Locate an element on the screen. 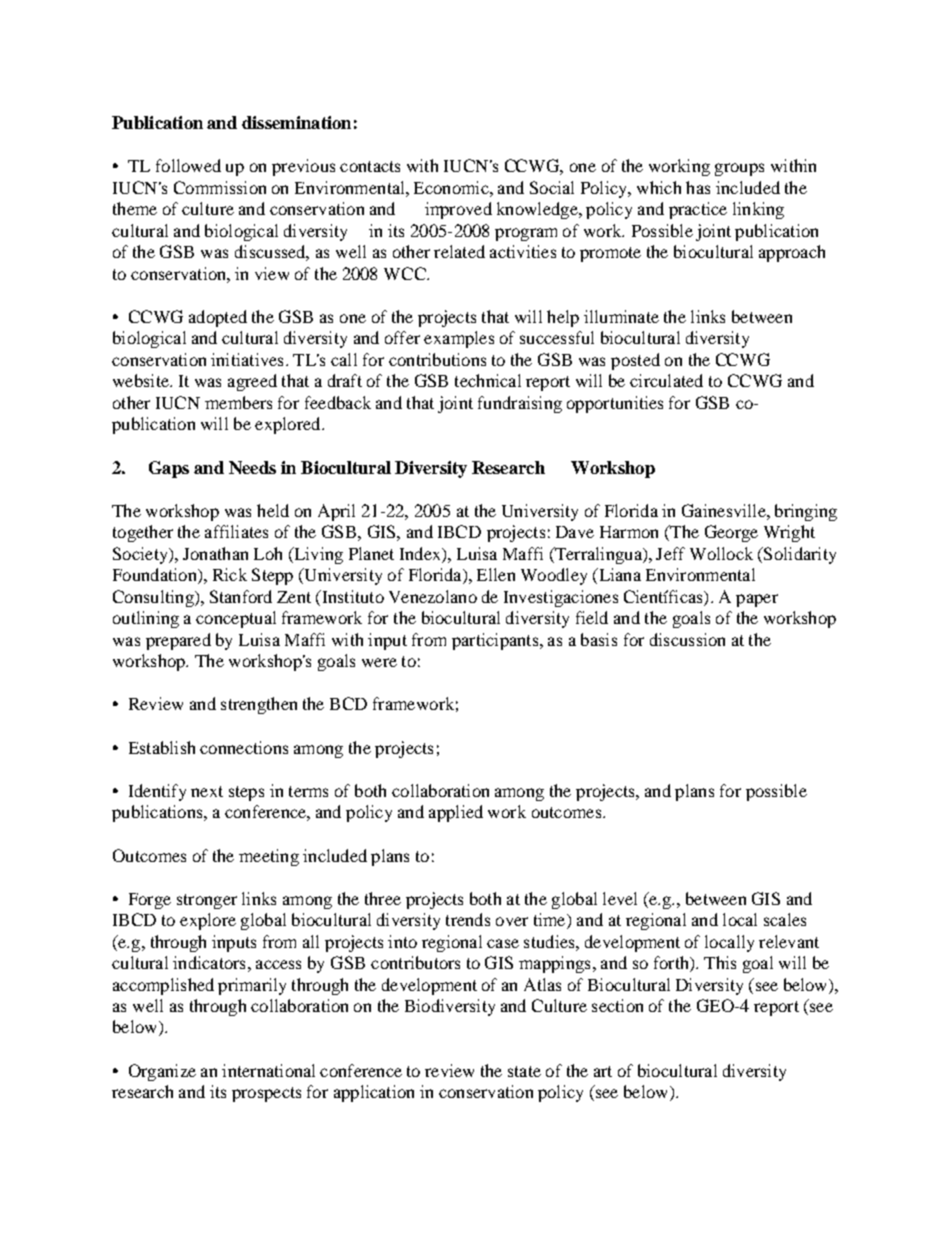 This screenshot has width=952, height=1233. paper is located at coordinates (757, 600).
